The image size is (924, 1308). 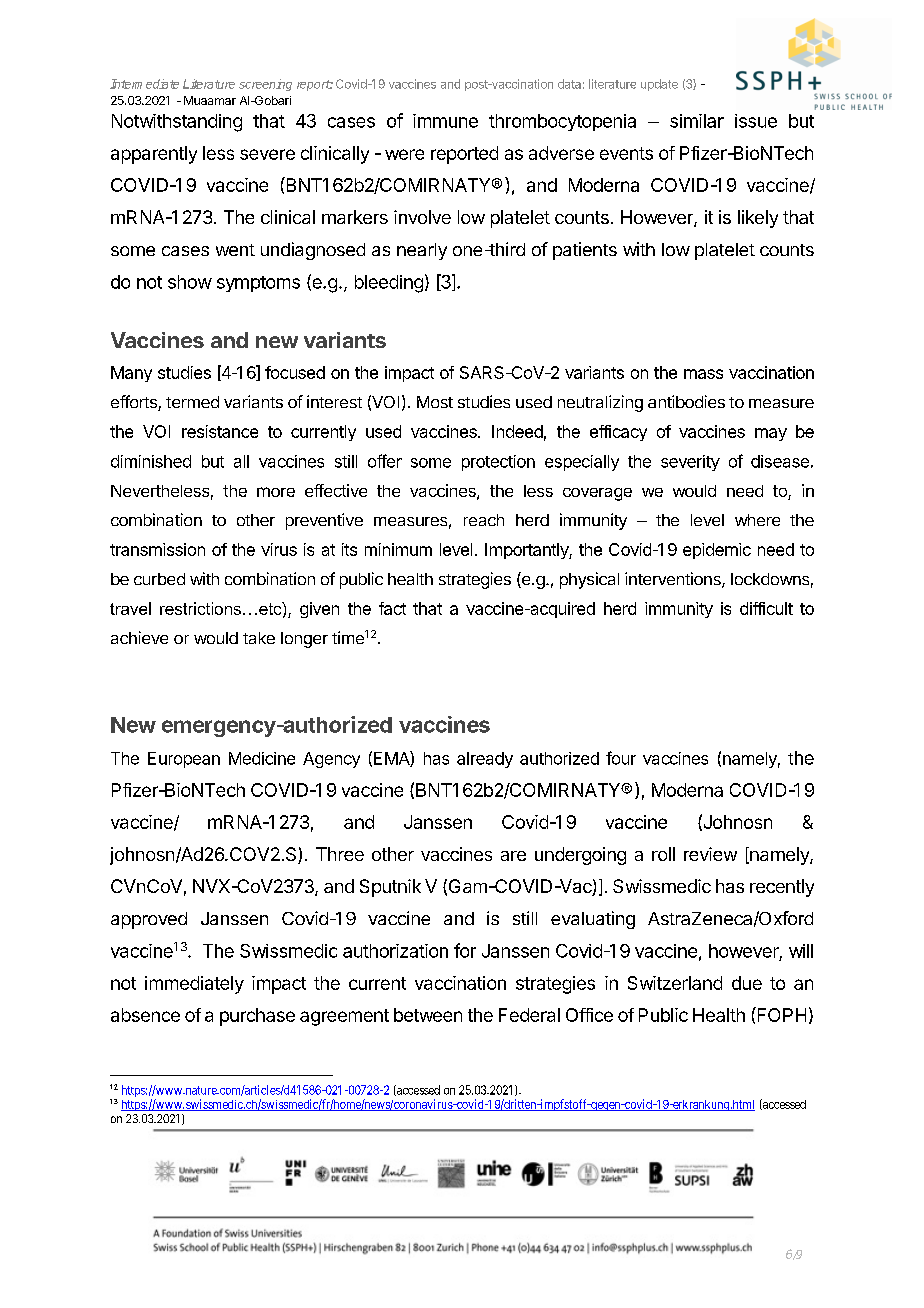 I want to click on screening, so click(x=265, y=85).
